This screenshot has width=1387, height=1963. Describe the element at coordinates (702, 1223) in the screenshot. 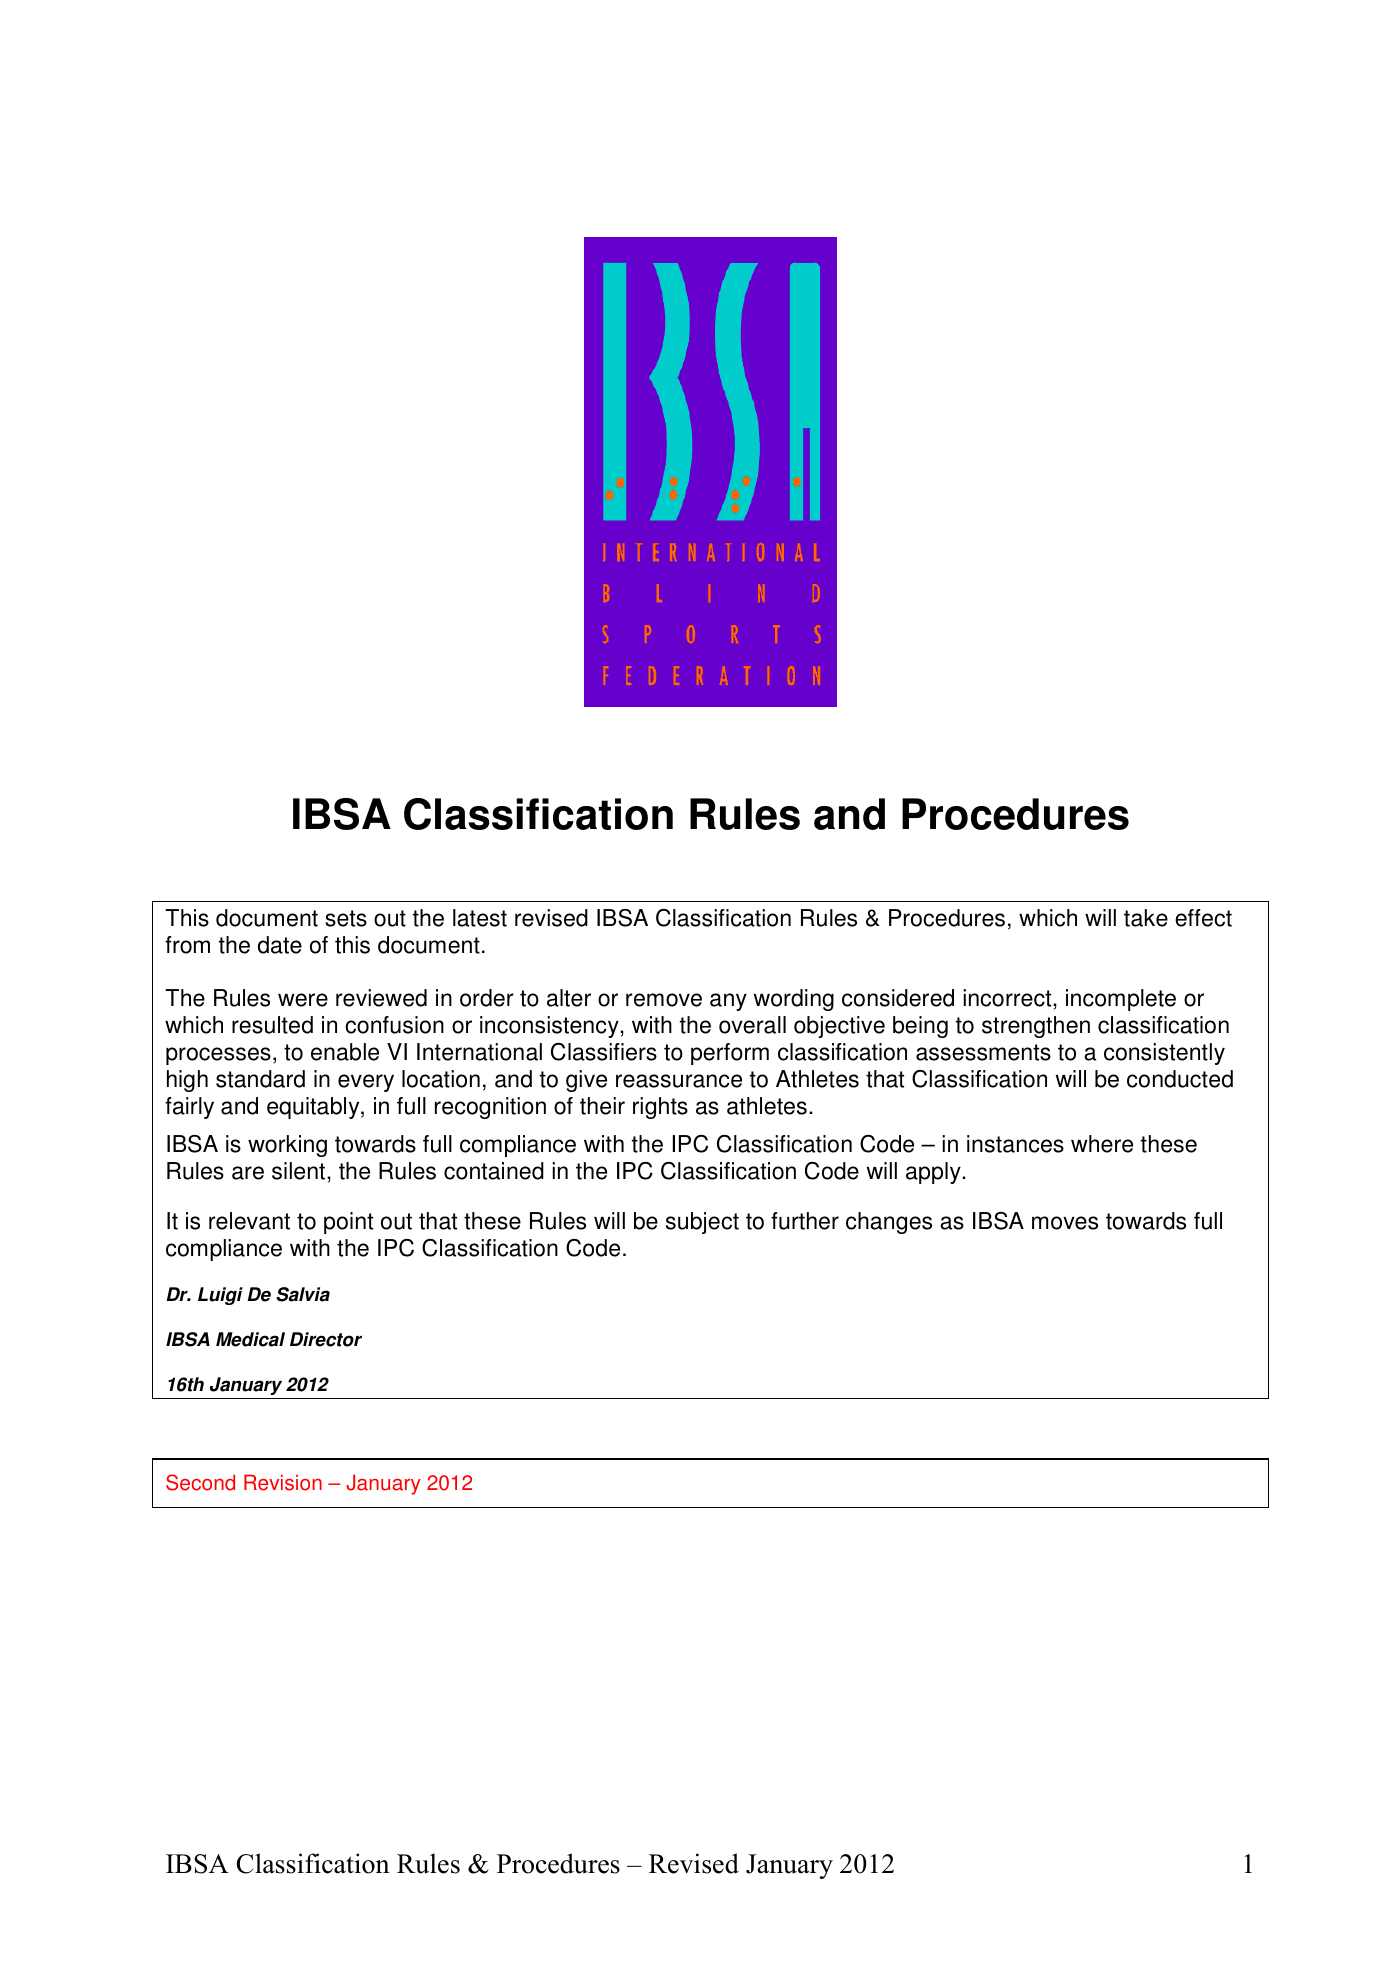

I see `subject` at that location.
